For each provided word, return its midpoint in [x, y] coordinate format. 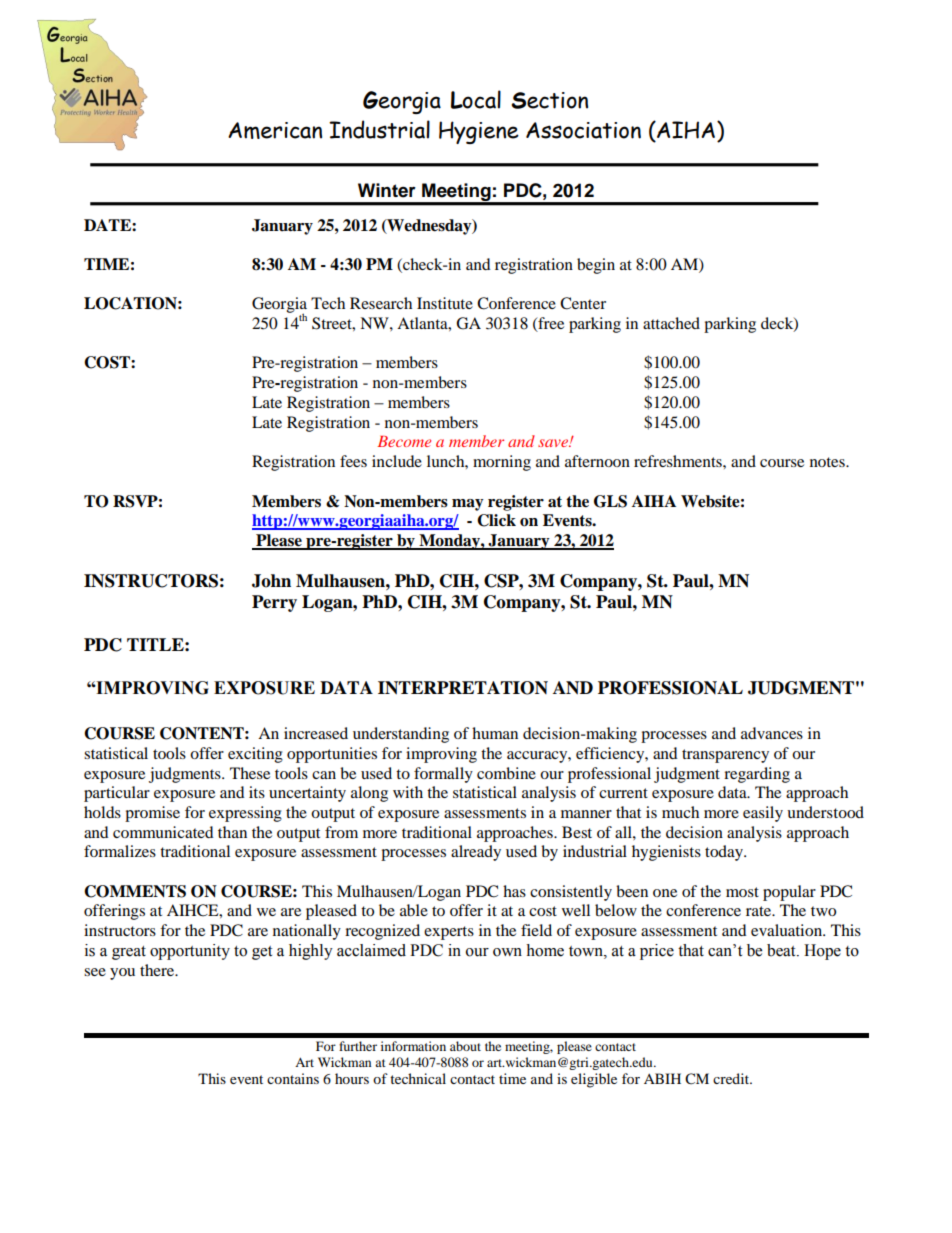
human [495, 733]
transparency [725, 756]
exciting [255, 755]
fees [353, 461]
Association [583, 130]
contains [293, 1078]
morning [502, 463]
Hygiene [479, 132]
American [275, 130]
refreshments [679, 461]
